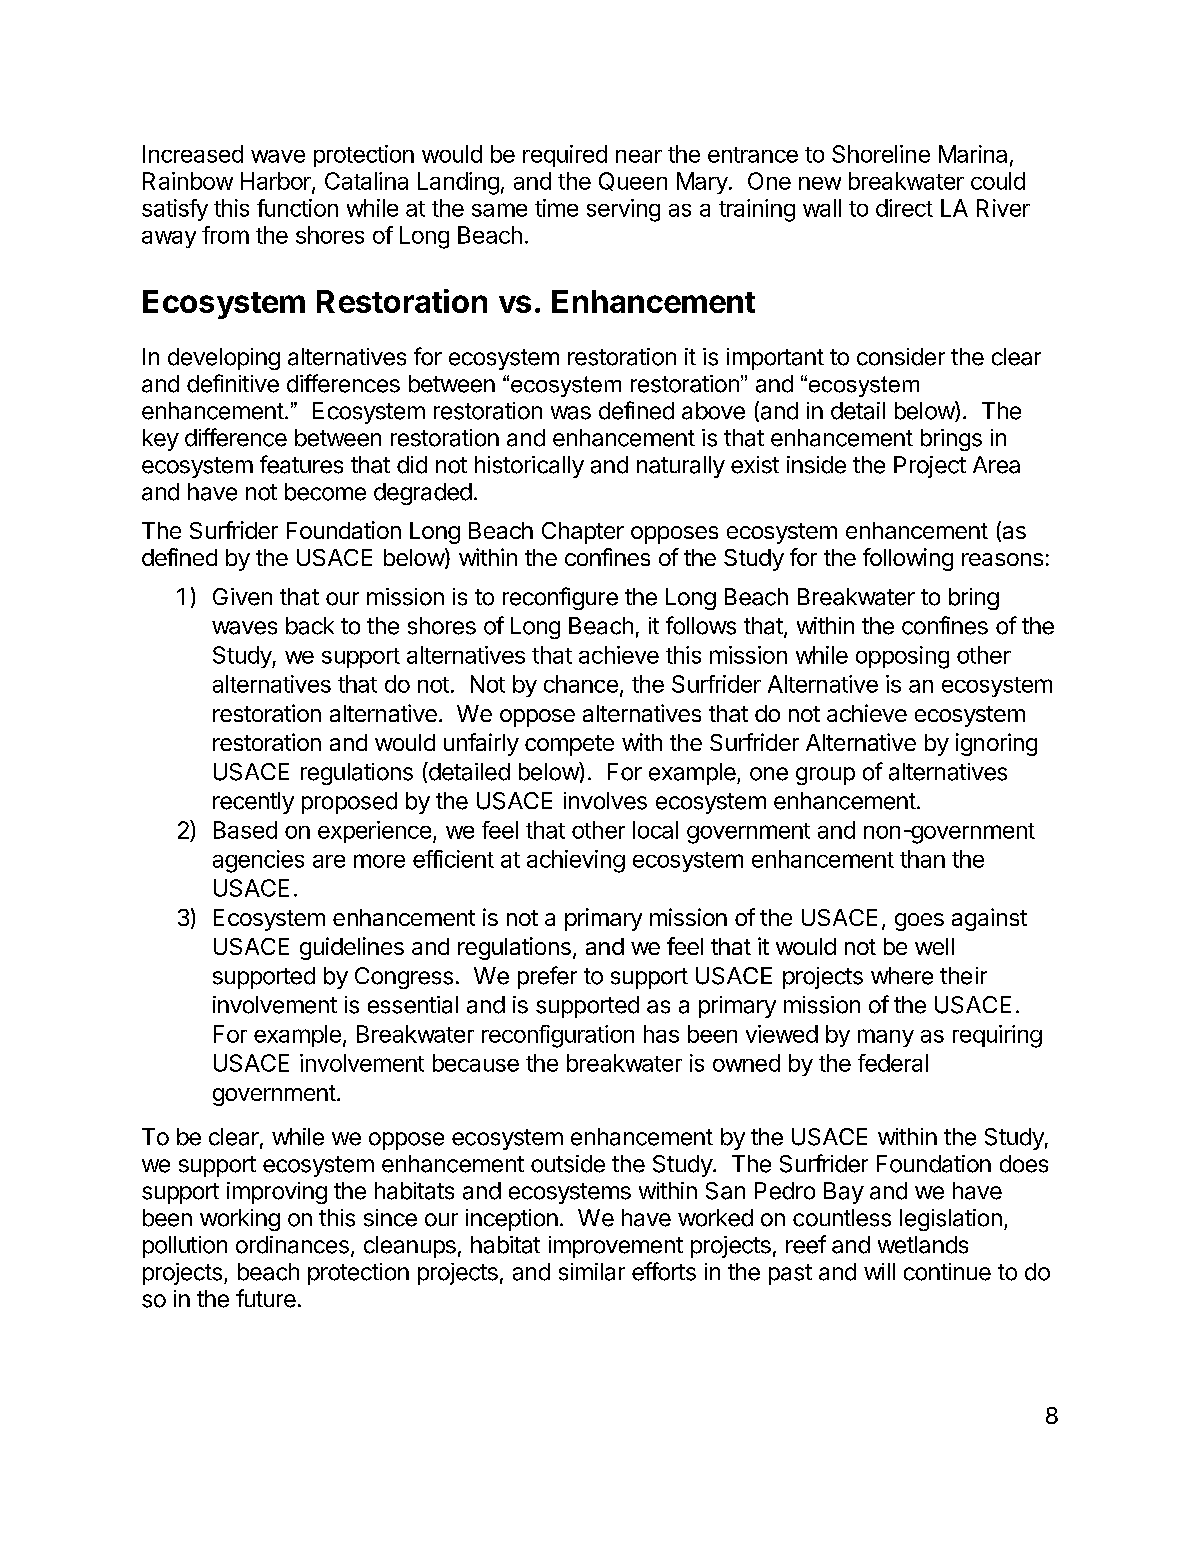 The width and height of the document is (1198, 1550). What do you see at coordinates (352, 948) in the document?
I see `guidelines` at bounding box center [352, 948].
